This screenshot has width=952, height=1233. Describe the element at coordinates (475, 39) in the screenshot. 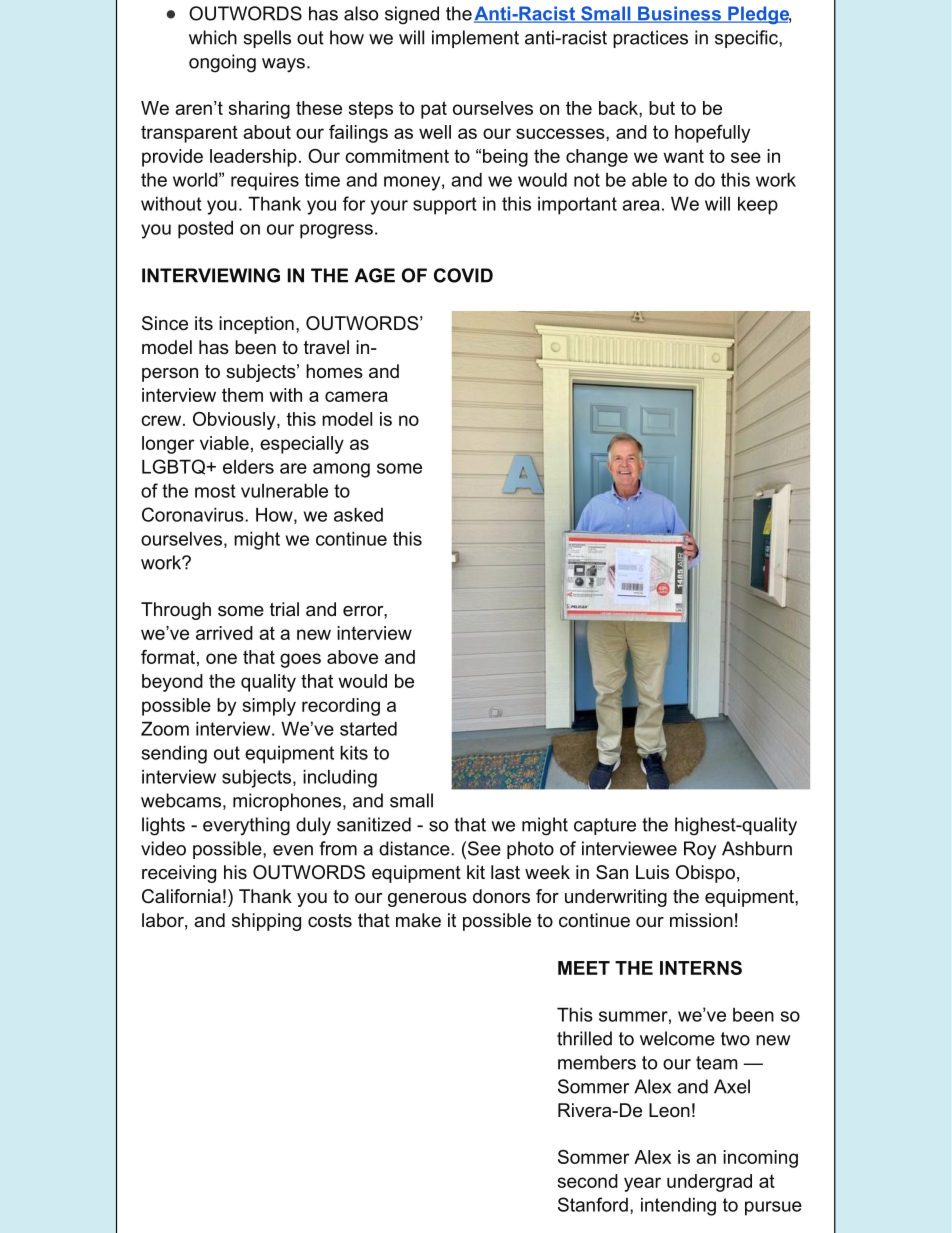

I see `implement` at that location.
